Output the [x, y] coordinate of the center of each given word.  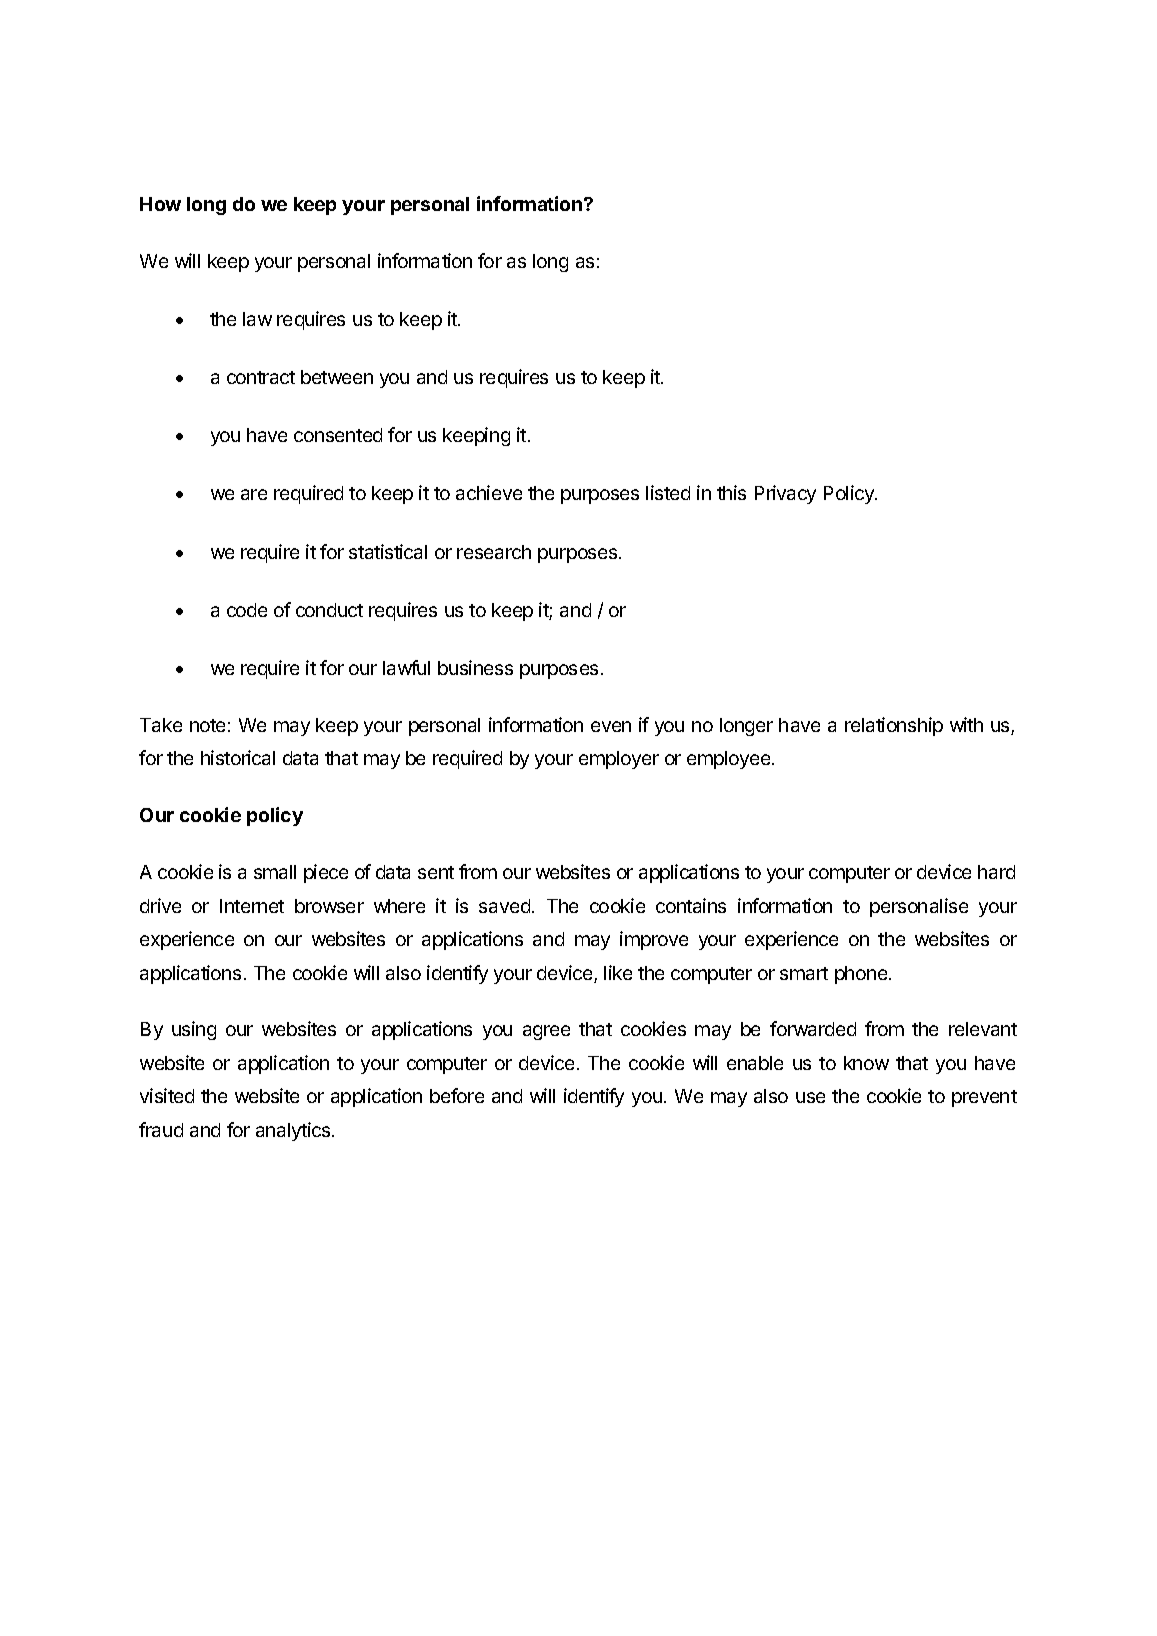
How [160, 204]
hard [996, 872]
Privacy [785, 494]
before [457, 1095]
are [254, 494]
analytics [294, 1131]
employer [619, 760]
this [731, 492]
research [494, 552]
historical [238, 757]
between [337, 377]
